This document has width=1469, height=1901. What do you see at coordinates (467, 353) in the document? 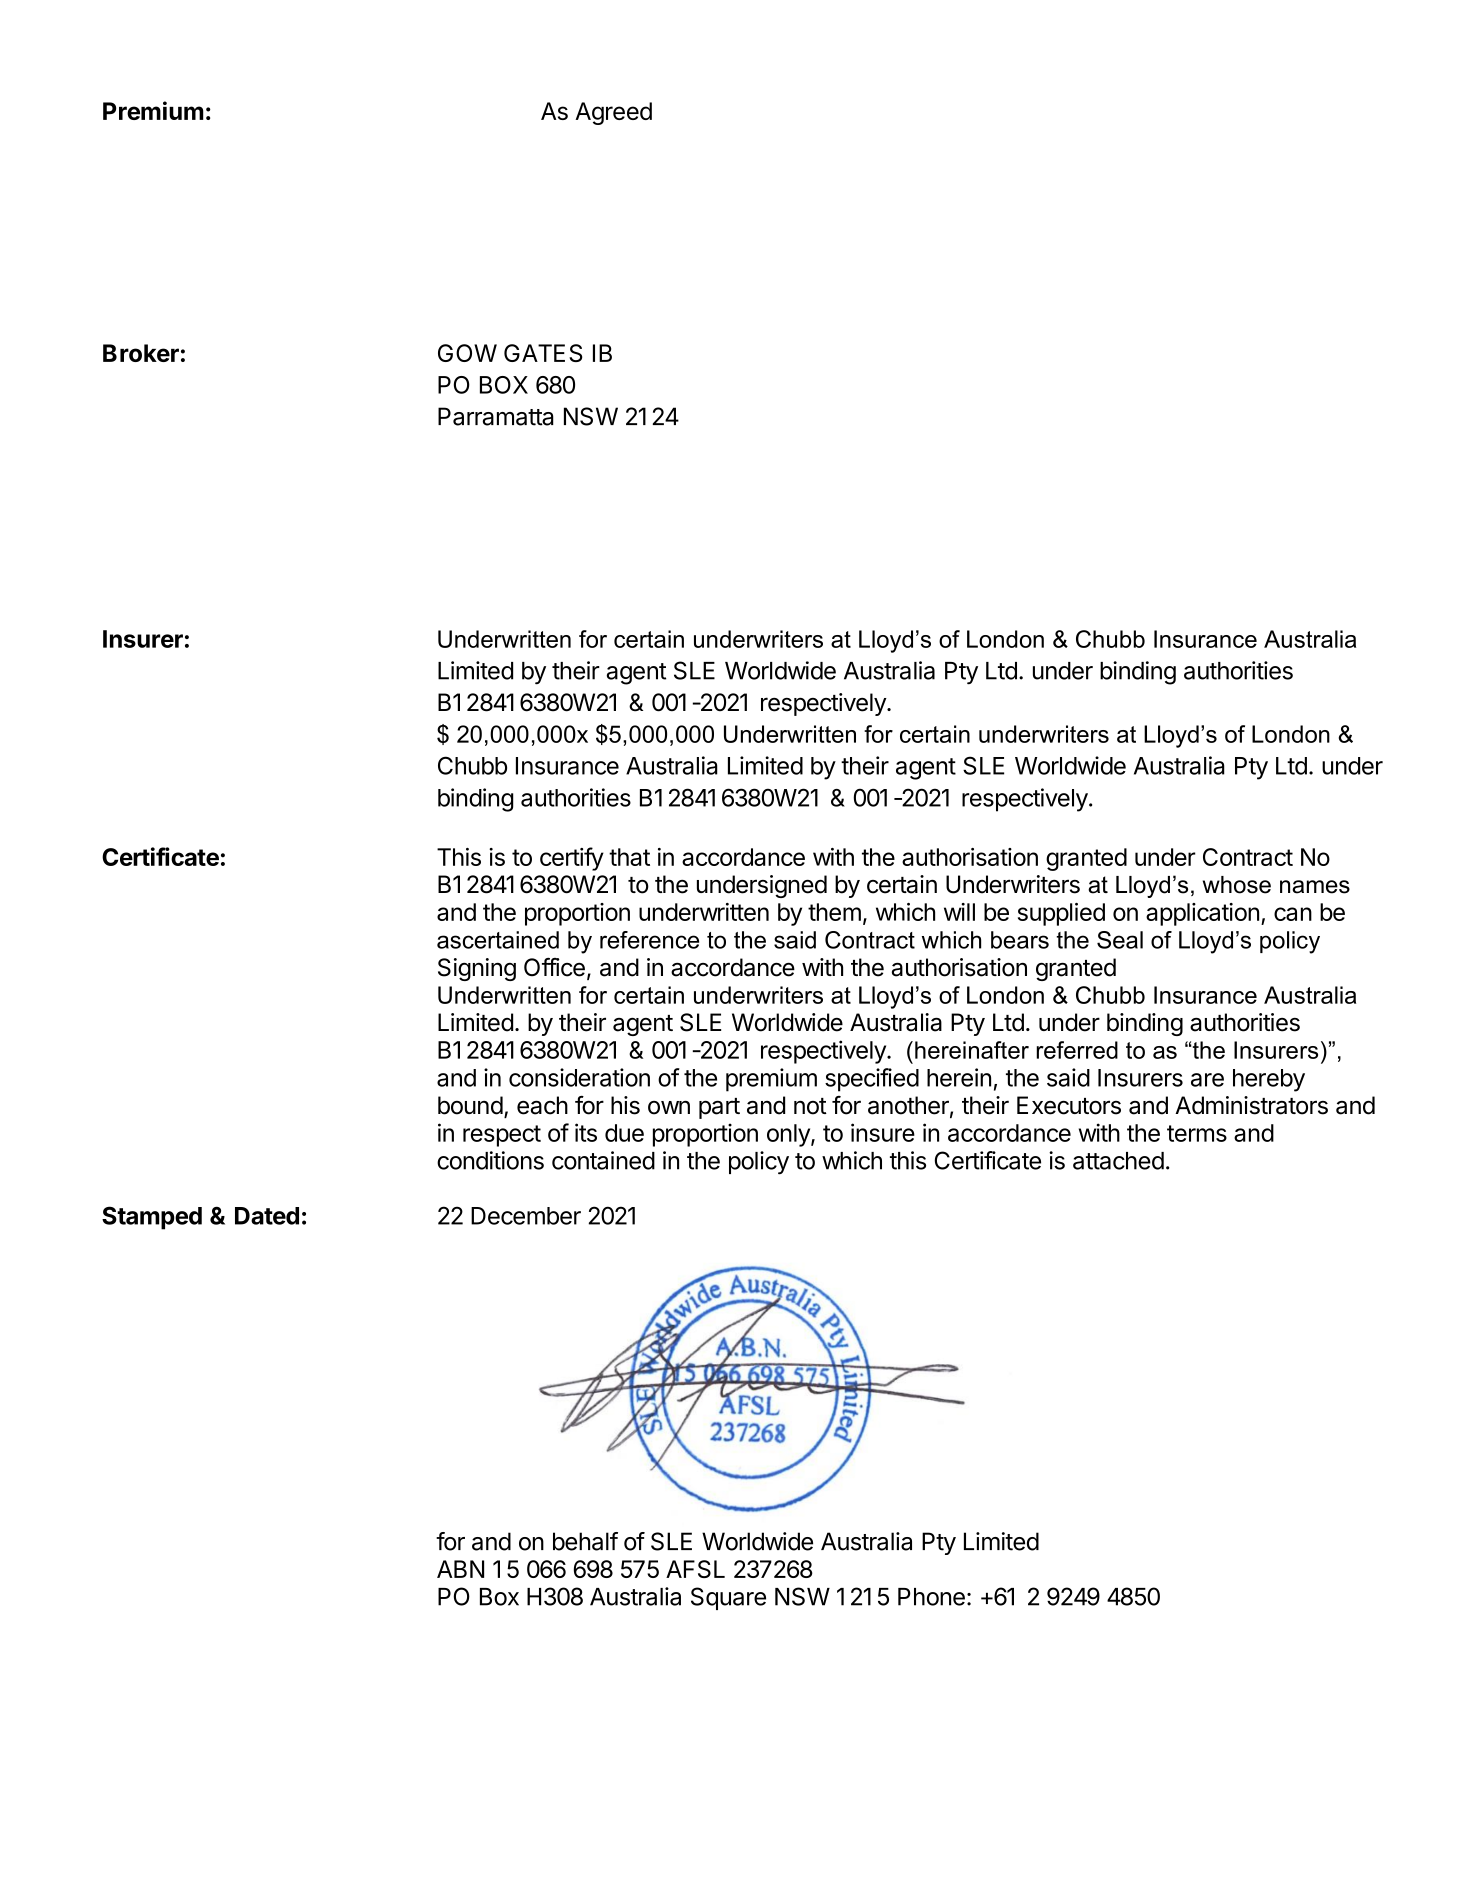
I see `GOW` at bounding box center [467, 353].
